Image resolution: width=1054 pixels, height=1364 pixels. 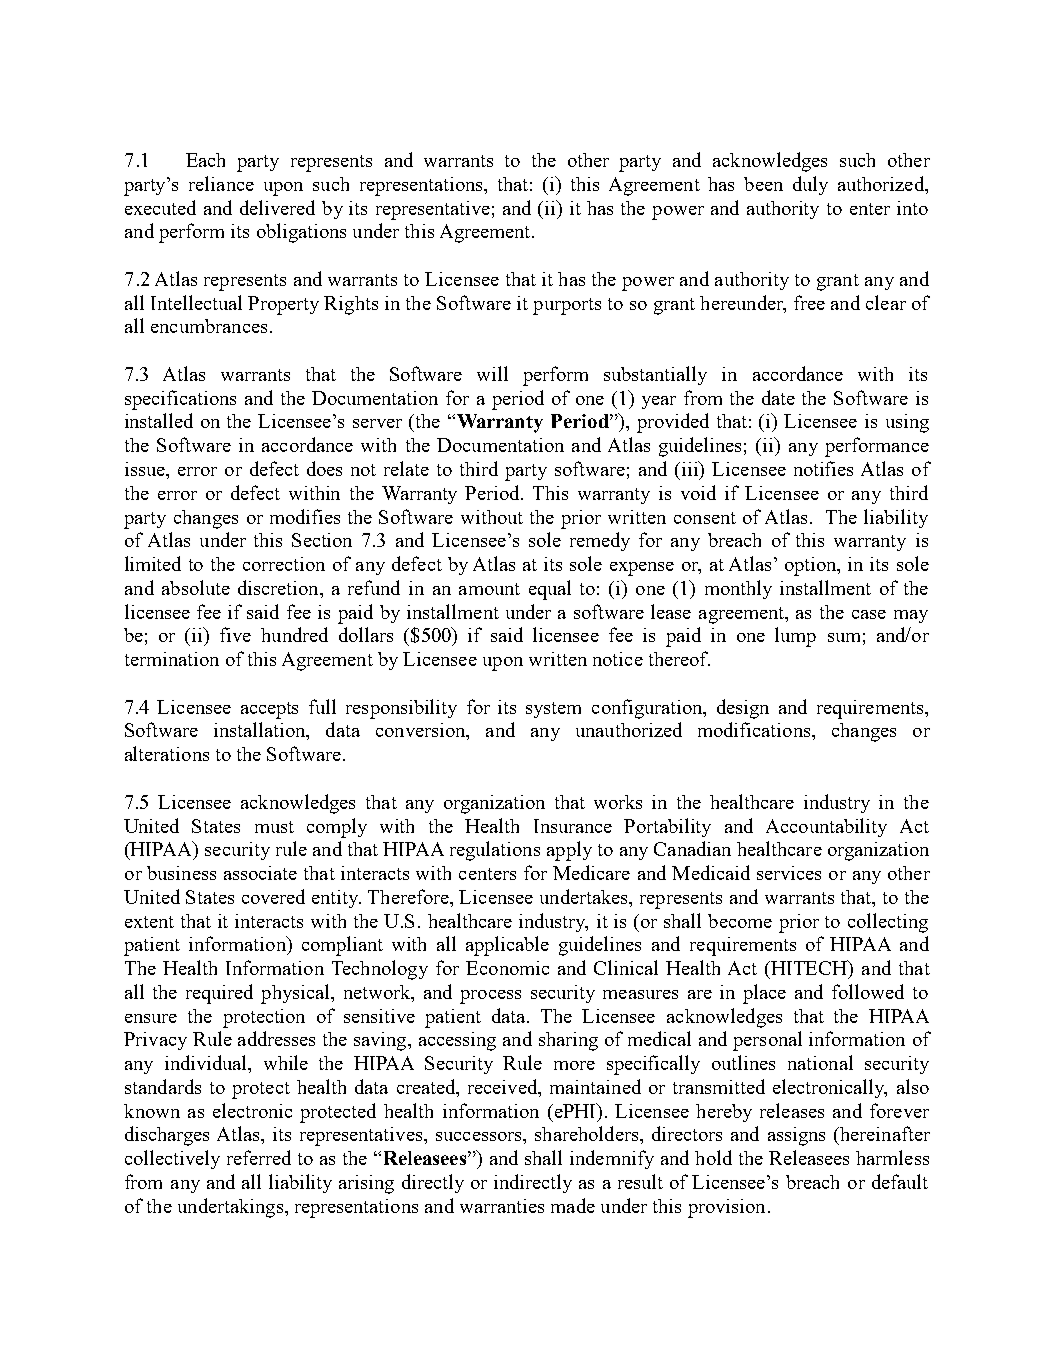 What do you see at coordinates (273, 896) in the screenshot?
I see `covered` at bounding box center [273, 896].
